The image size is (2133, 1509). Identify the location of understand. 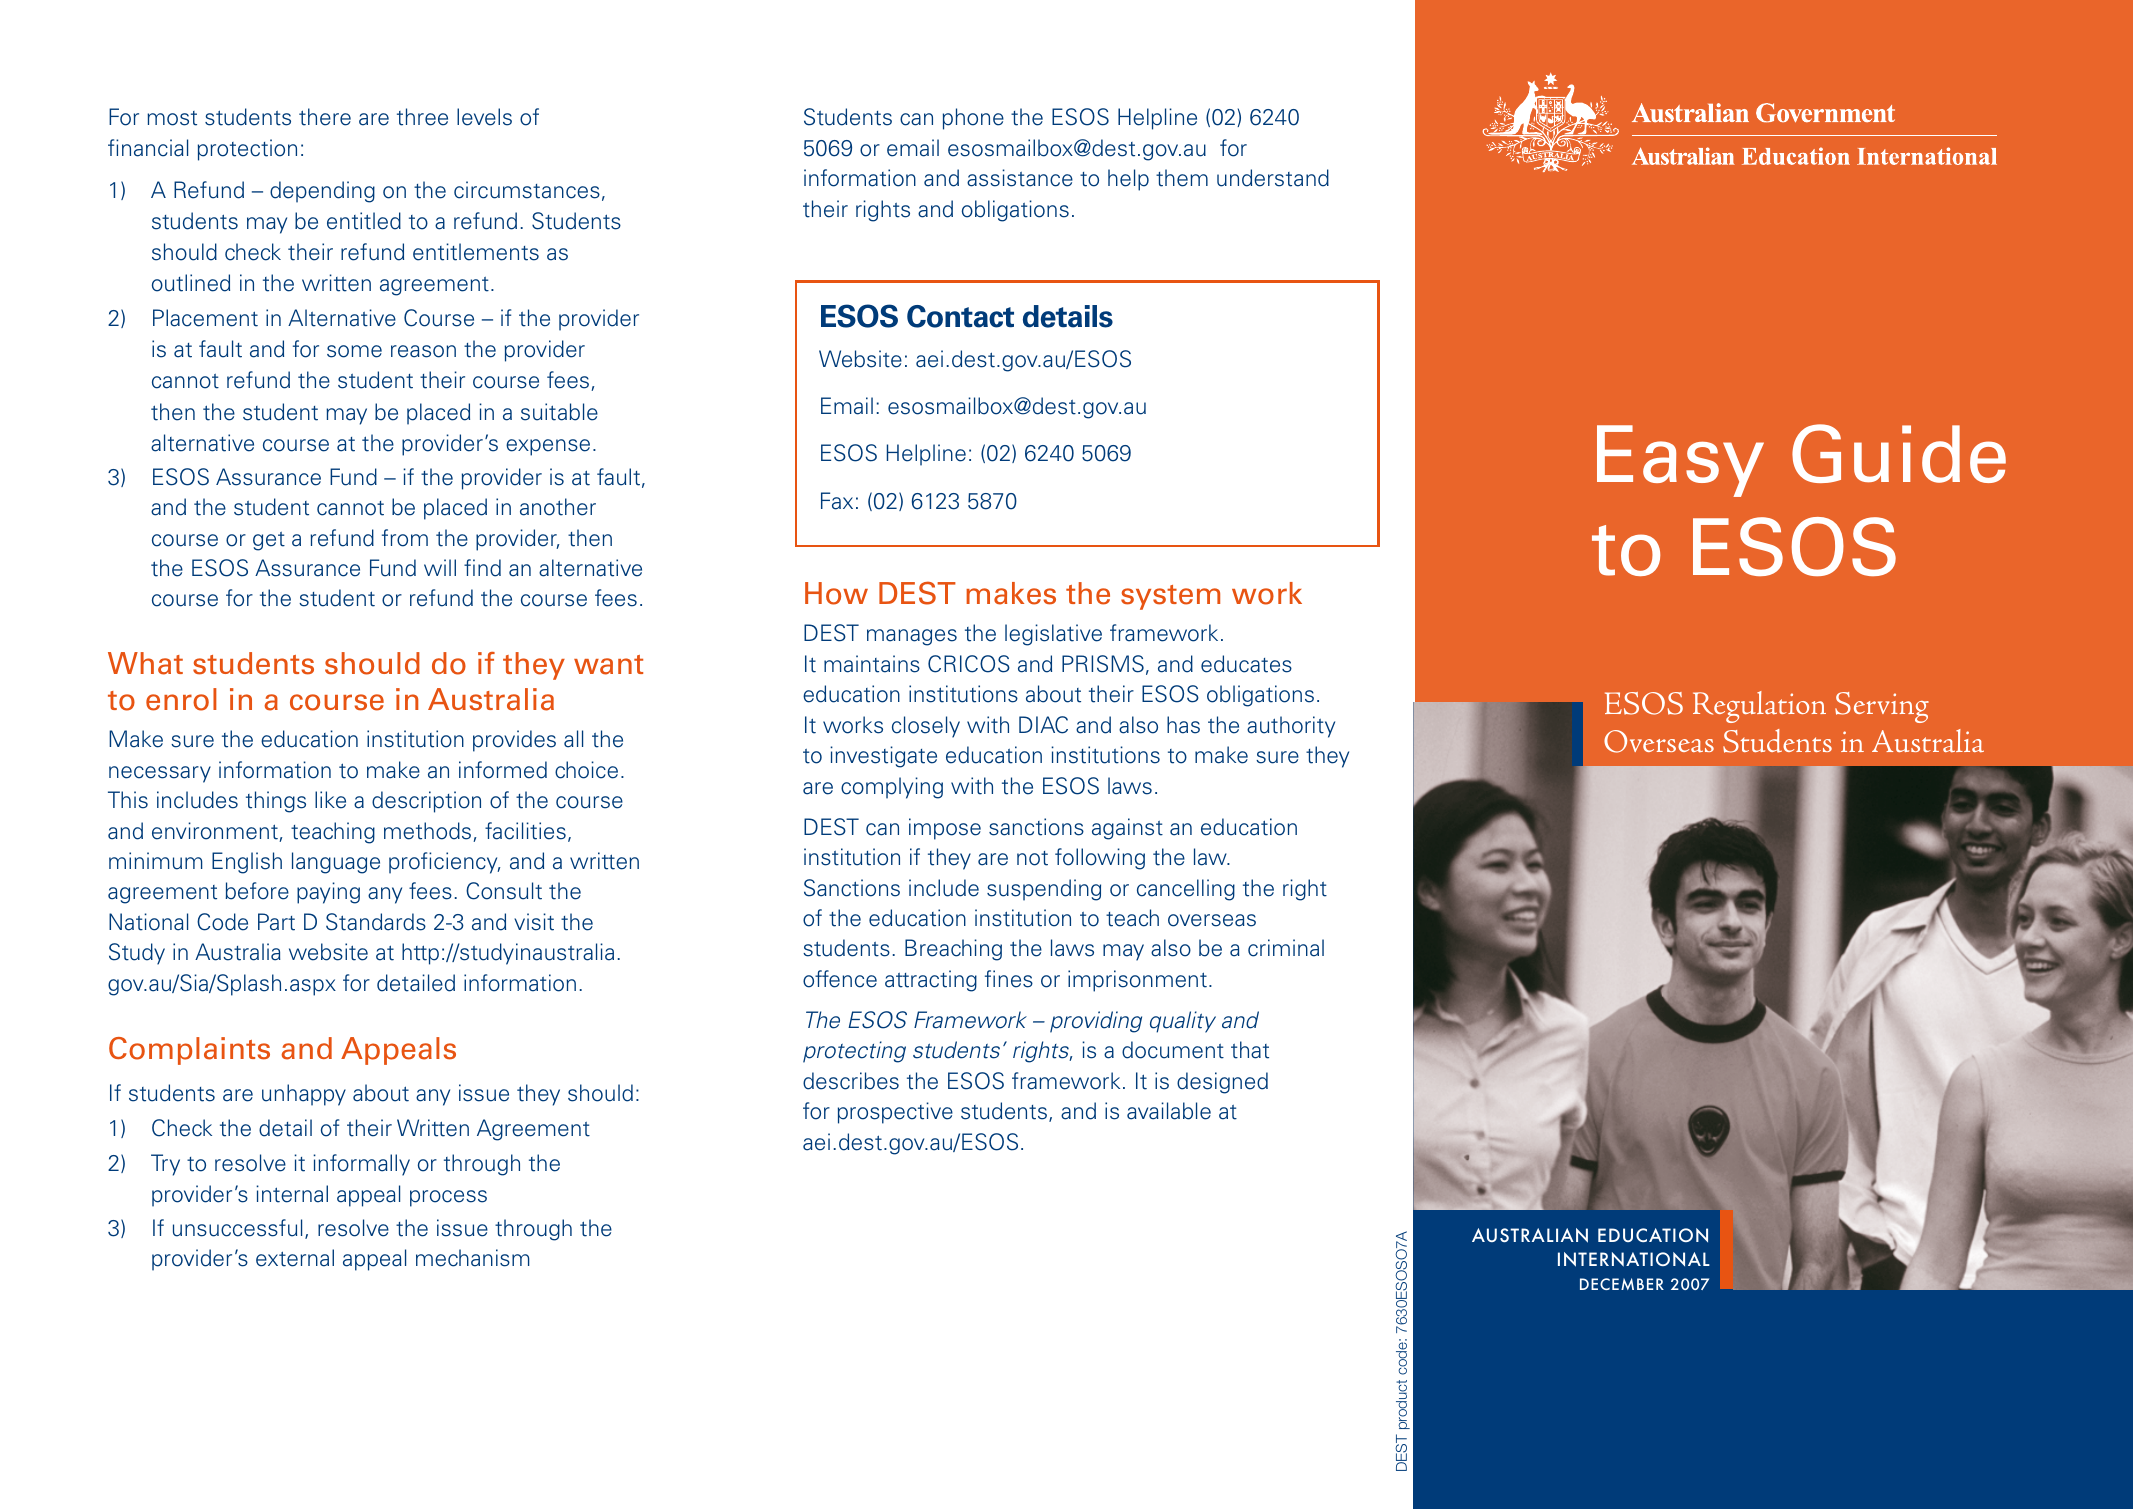
(1273, 178).
